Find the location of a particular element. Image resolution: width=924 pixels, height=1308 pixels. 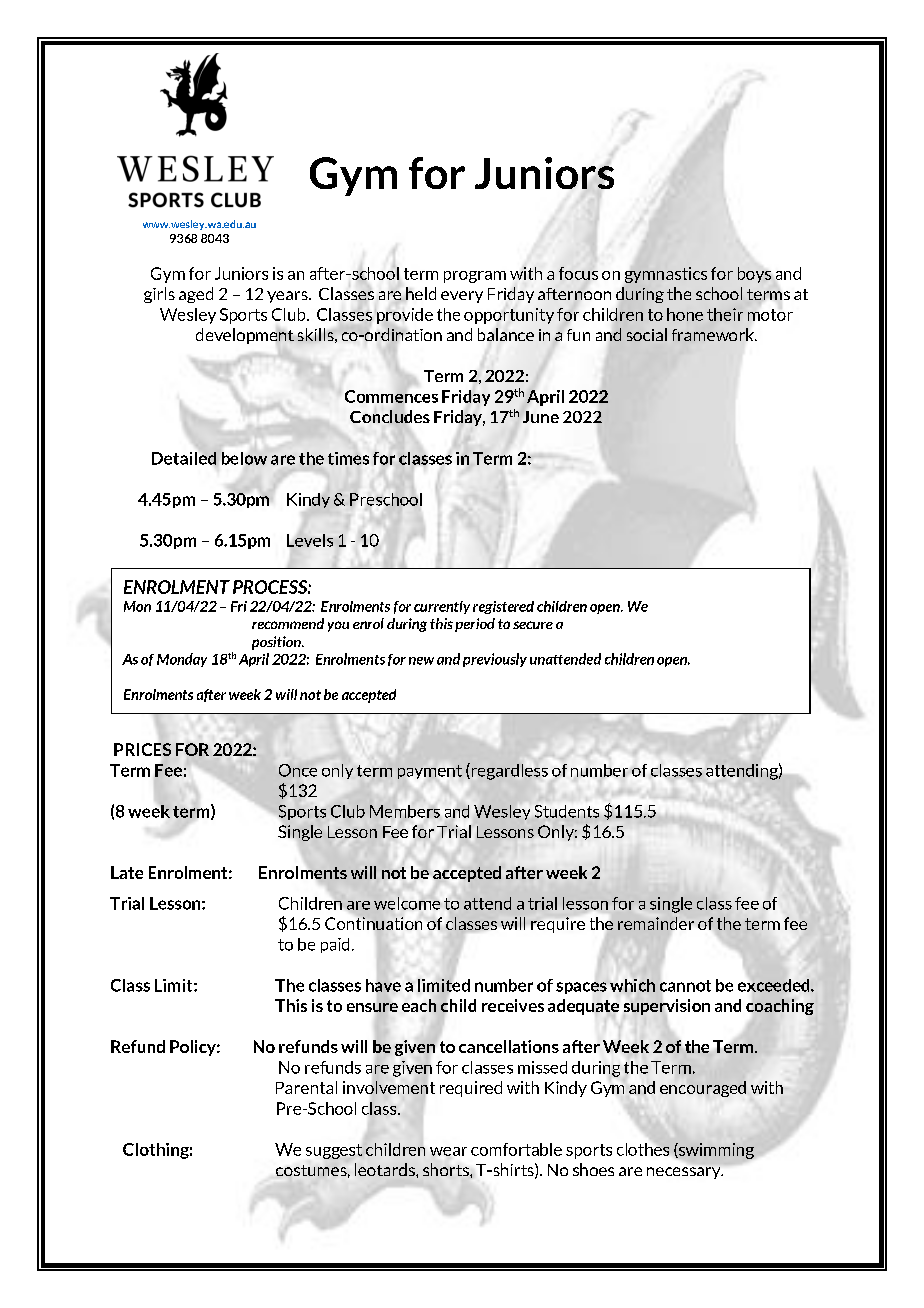

welcome is located at coordinates (407, 903).
